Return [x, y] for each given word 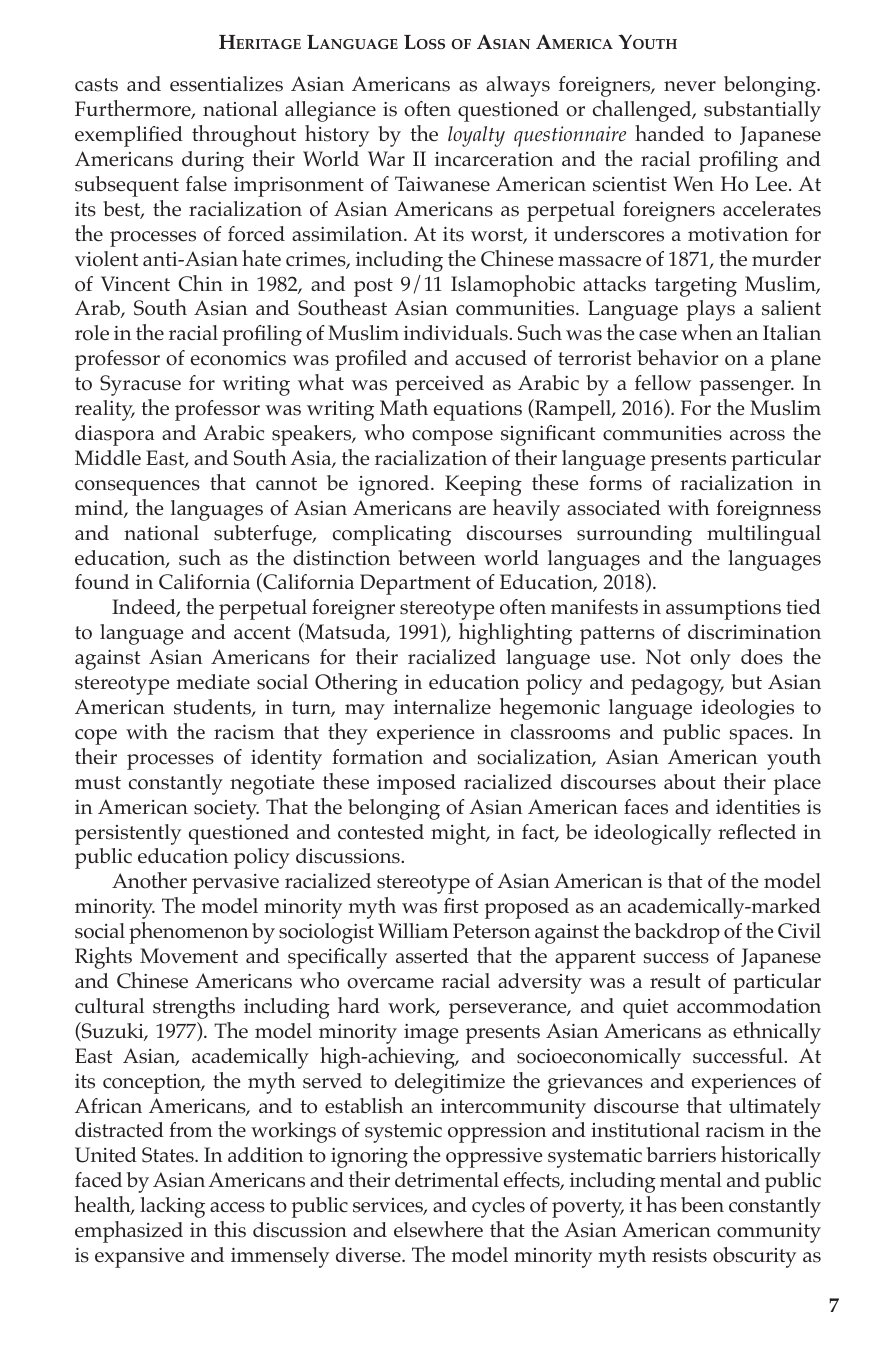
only [710, 659]
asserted [432, 956]
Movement [189, 956]
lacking [172, 1207]
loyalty [476, 136]
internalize [442, 707]
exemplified [129, 136]
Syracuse [140, 385]
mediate [213, 682]
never [690, 86]
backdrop [677, 933]
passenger [746, 388]
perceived [439, 385]
